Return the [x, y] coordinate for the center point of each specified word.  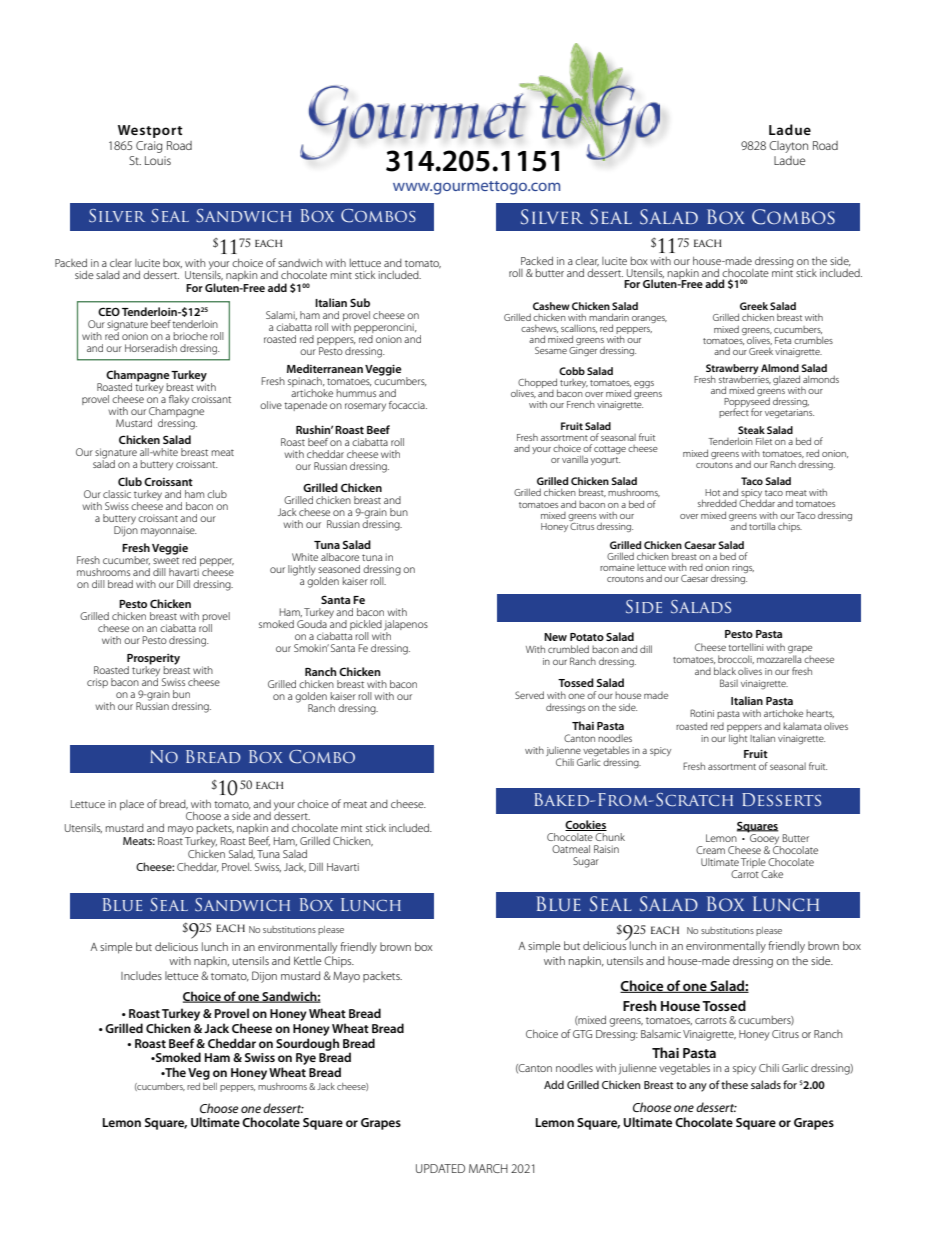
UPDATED [440, 1168]
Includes [141, 975]
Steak [751, 430]
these [734, 1084]
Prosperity [153, 661]
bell [210, 1086]
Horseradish [151, 348]
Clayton [788, 147]
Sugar [586, 862]
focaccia [408, 405]
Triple [753, 863]
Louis [158, 160]
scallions [579, 328]
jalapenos [406, 626]
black [725, 671]
